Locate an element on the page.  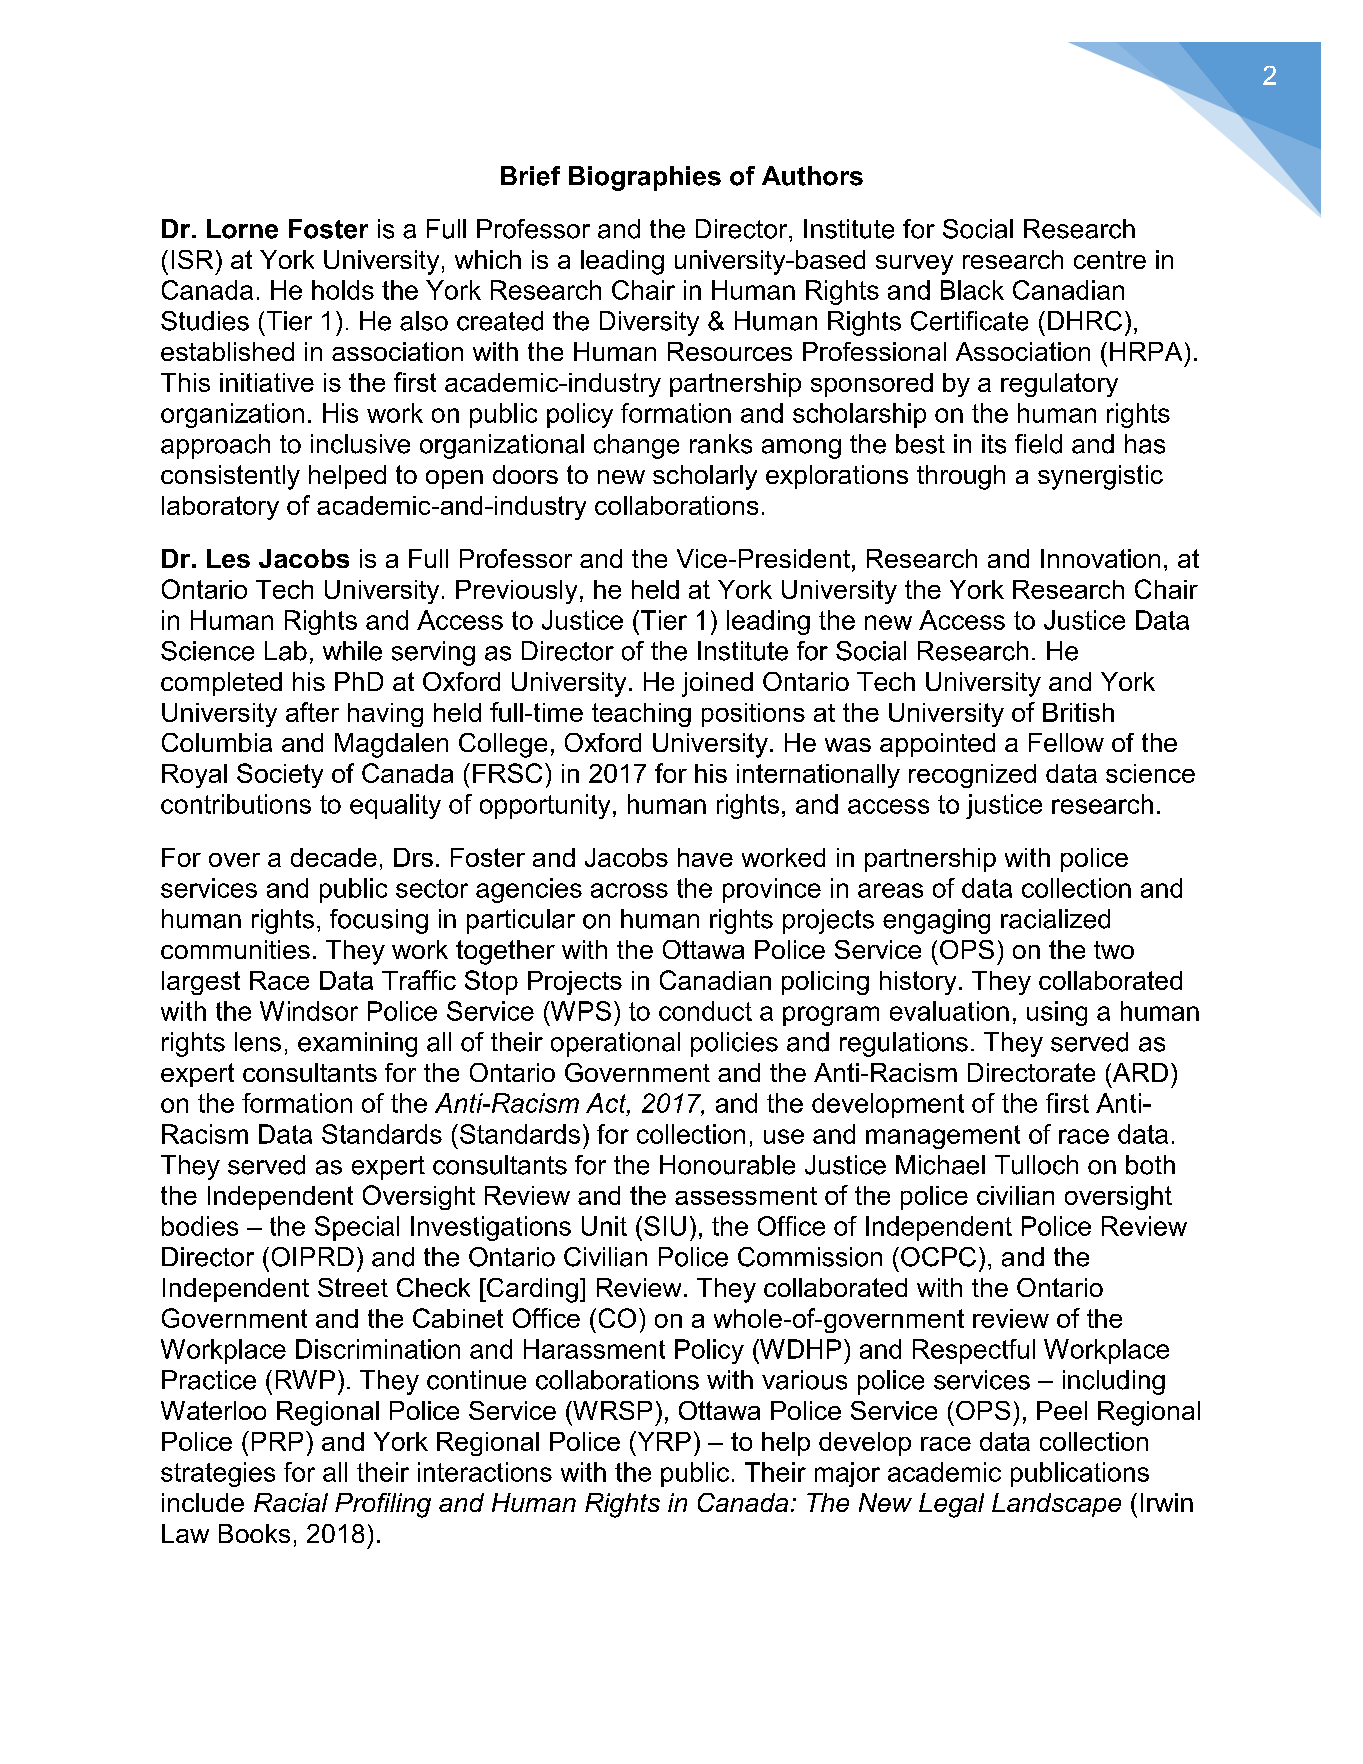
Biographies is located at coordinates (645, 178).
